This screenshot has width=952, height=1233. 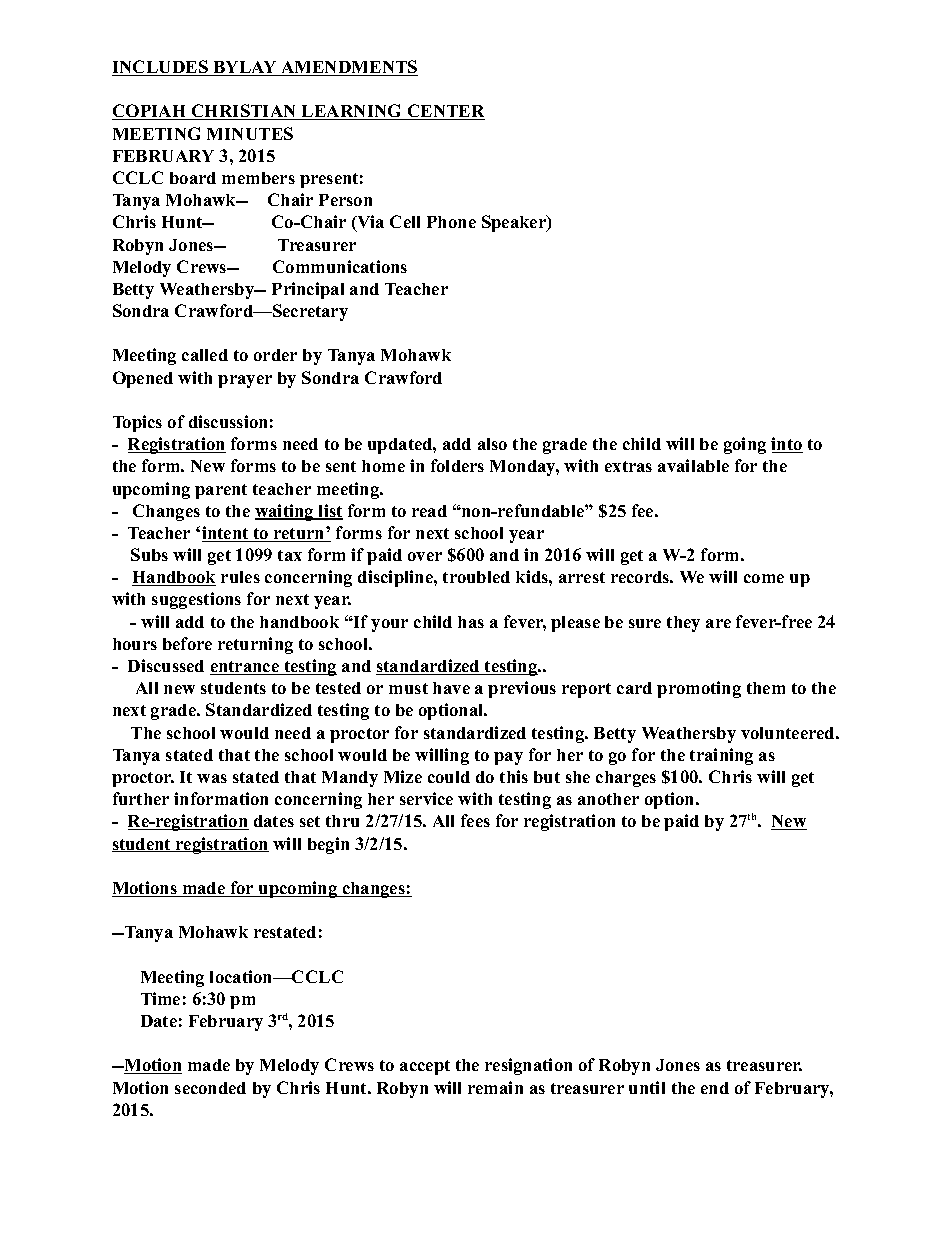 I want to click on Phone, so click(x=451, y=222).
